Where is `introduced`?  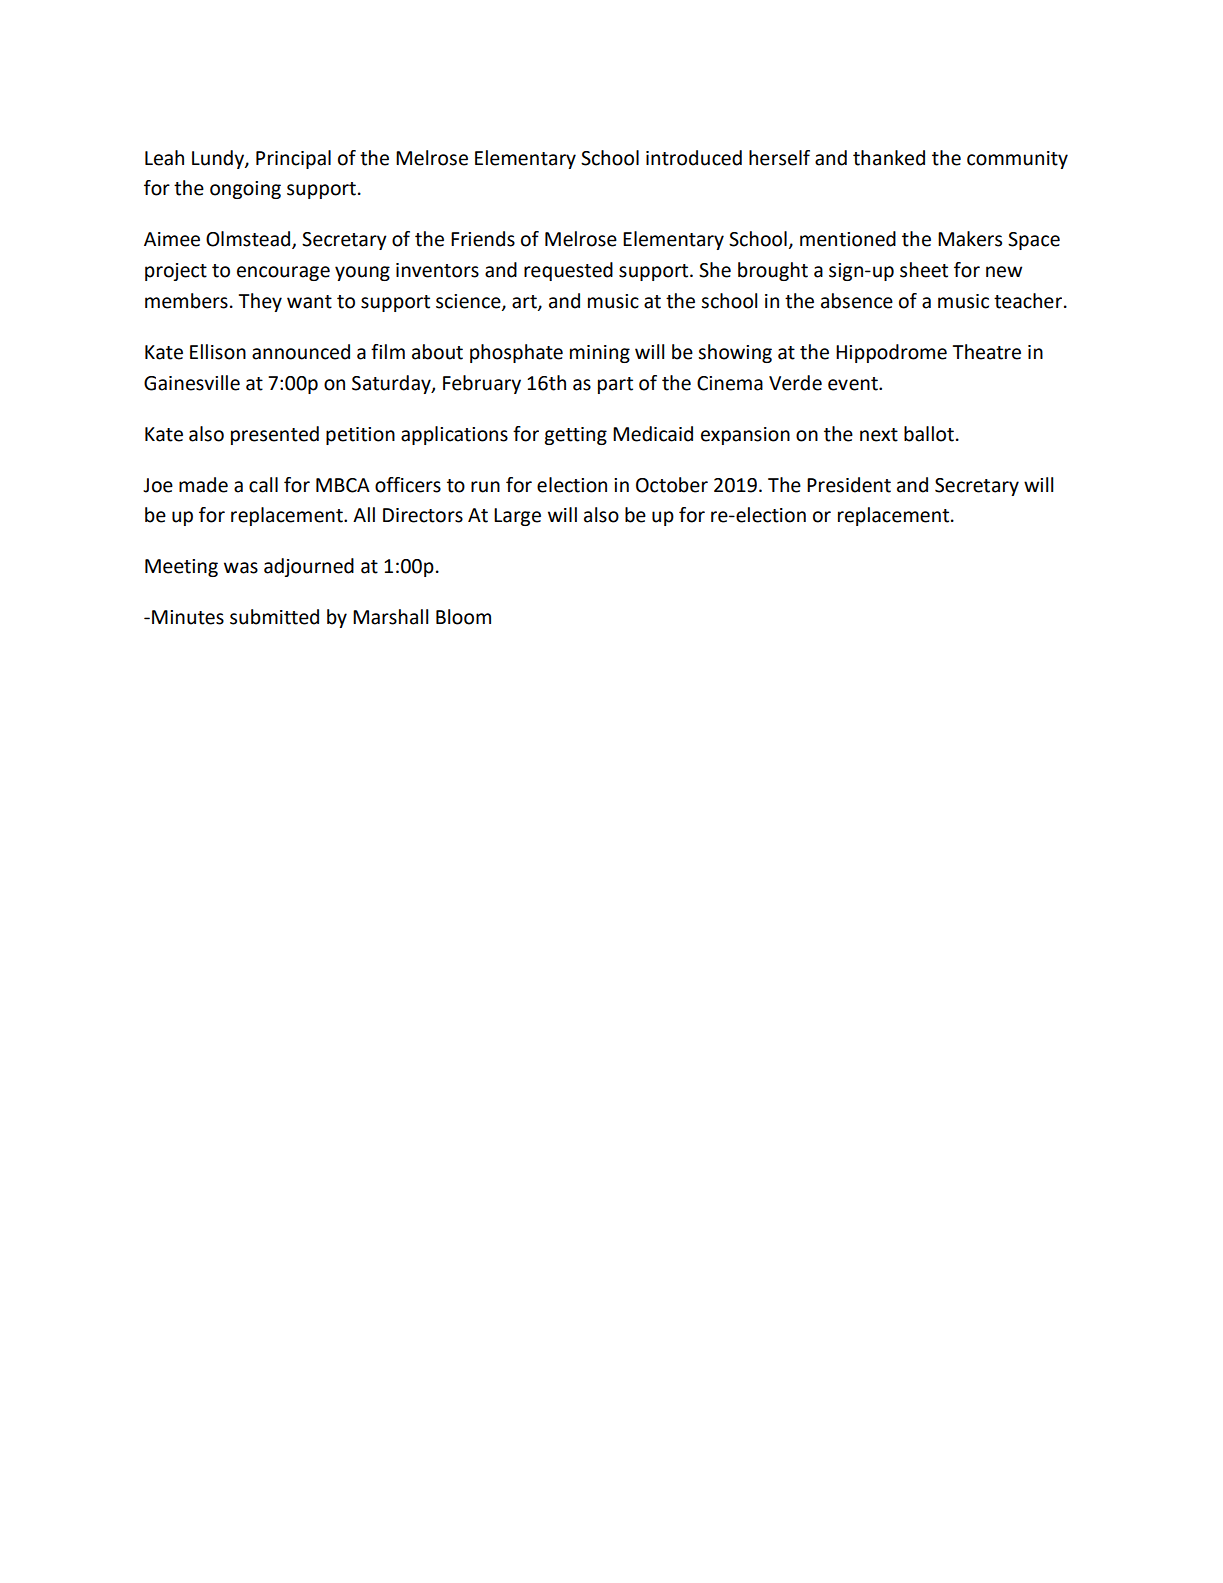
introduced is located at coordinates (694, 158).
